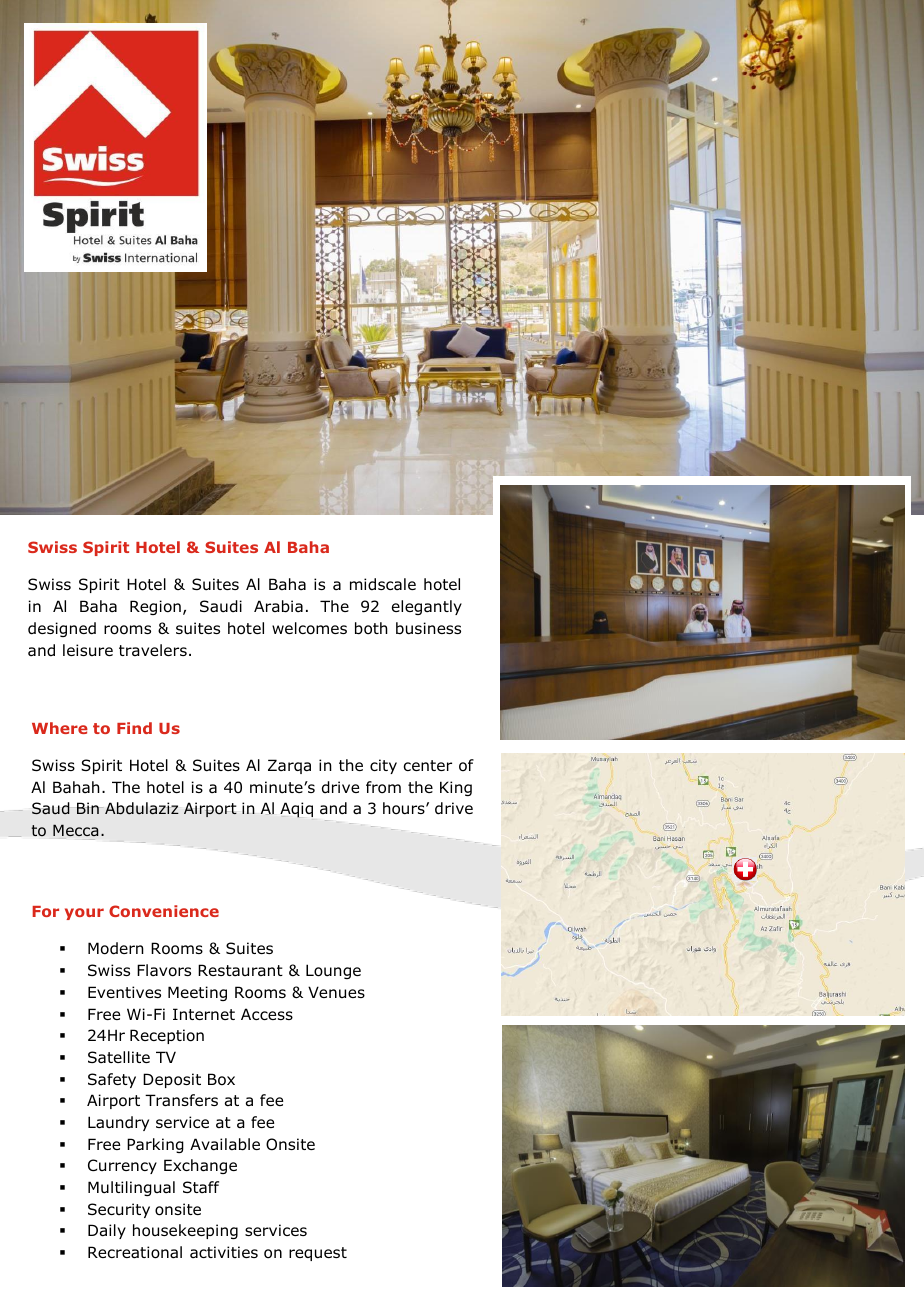 This screenshot has width=924, height=1307. Describe the element at coordinates (371, 628) in the screenshot. I see `both` at that location.
